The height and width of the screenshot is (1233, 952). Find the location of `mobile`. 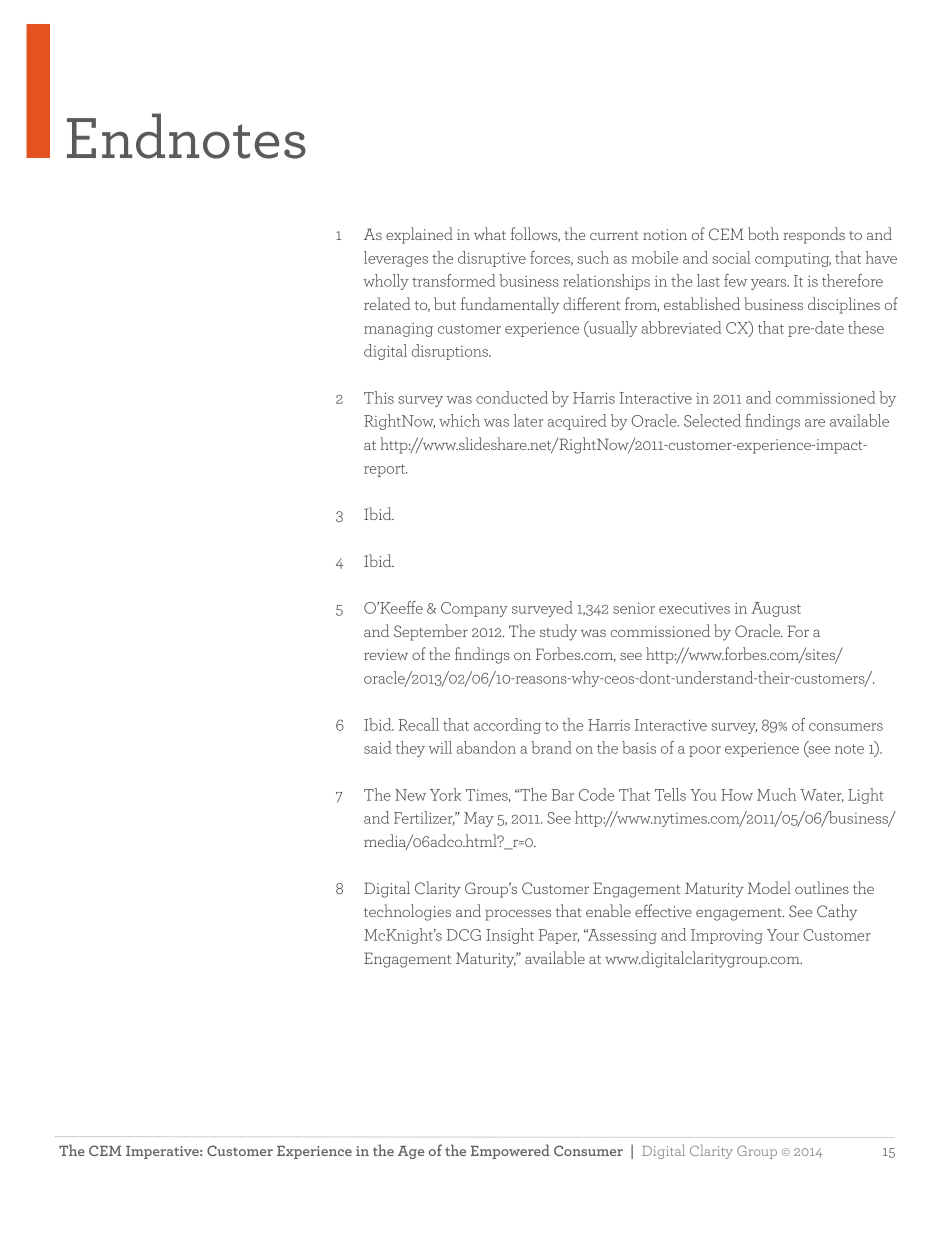

mobile is located at coordinates (655, 257).
